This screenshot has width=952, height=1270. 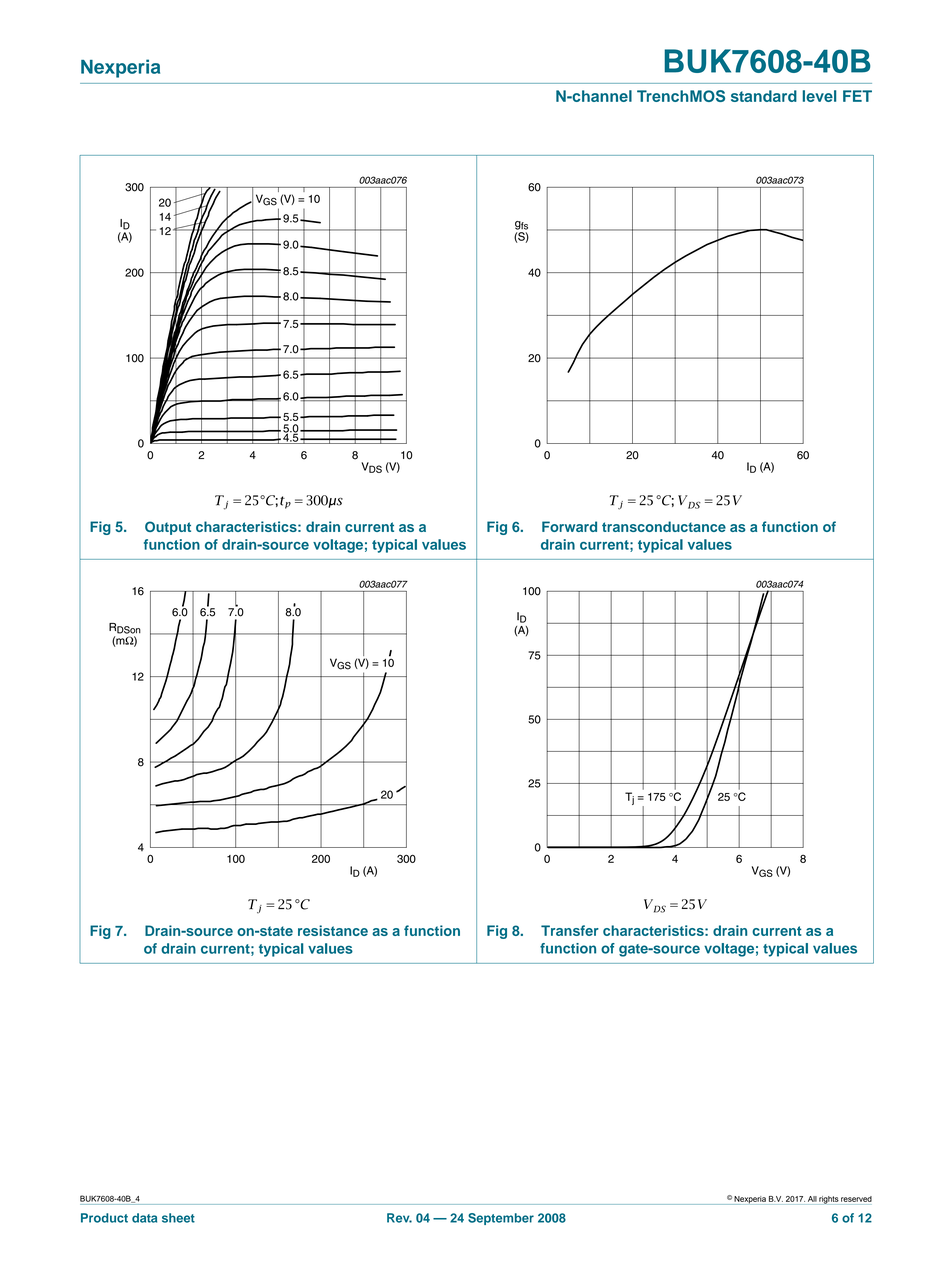 I want to click on reserved, so click(x=856, y=1199).
